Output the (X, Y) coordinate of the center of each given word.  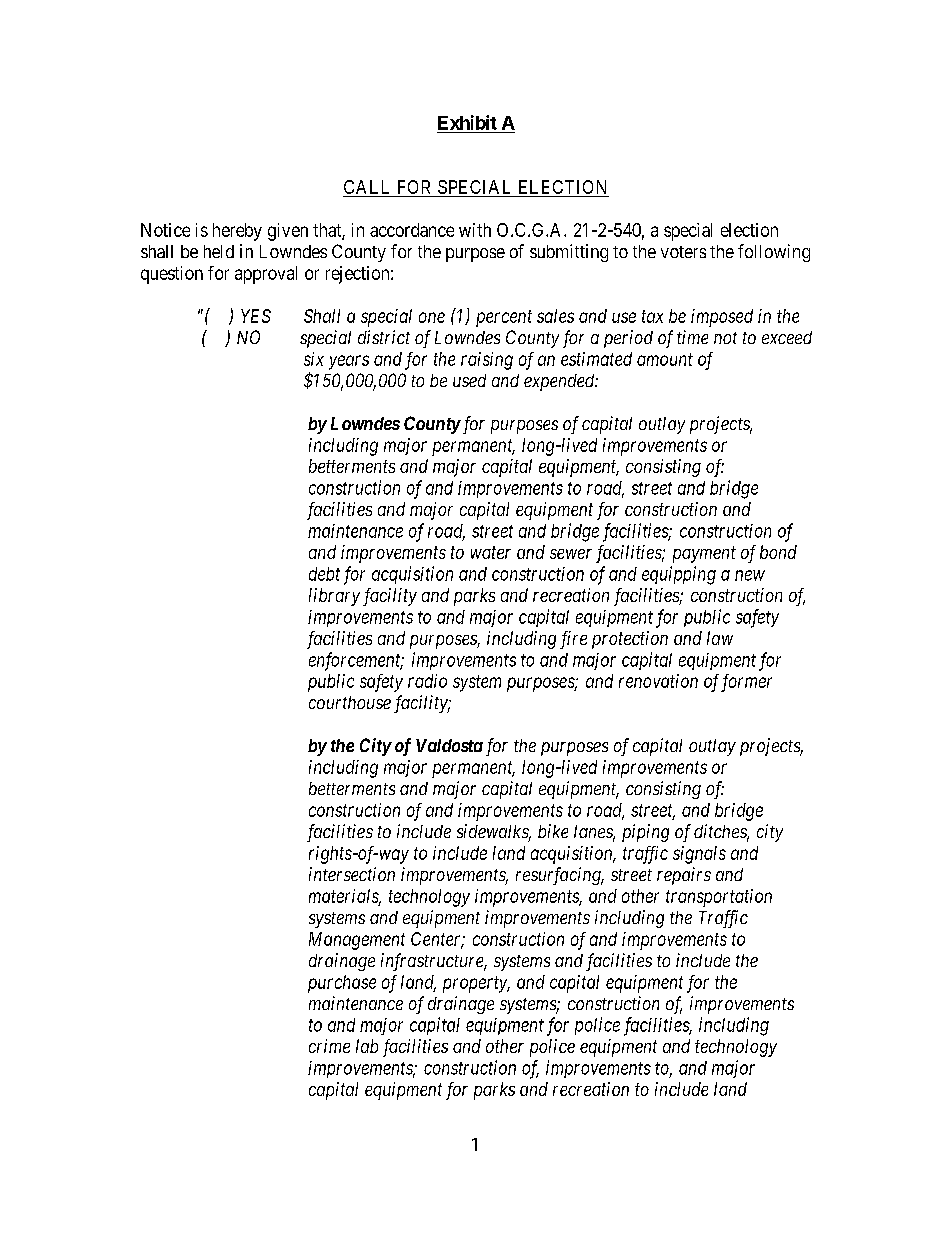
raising (487, 361)
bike (553, 831)
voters (683, 252)
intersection (352, 874)
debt (324, 574)
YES (256, 316)
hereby (237, 232)
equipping (679, 575)
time (692, 337)
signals (699, 855)
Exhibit (467, 122)
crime (329, 1046)
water (491, 552)
